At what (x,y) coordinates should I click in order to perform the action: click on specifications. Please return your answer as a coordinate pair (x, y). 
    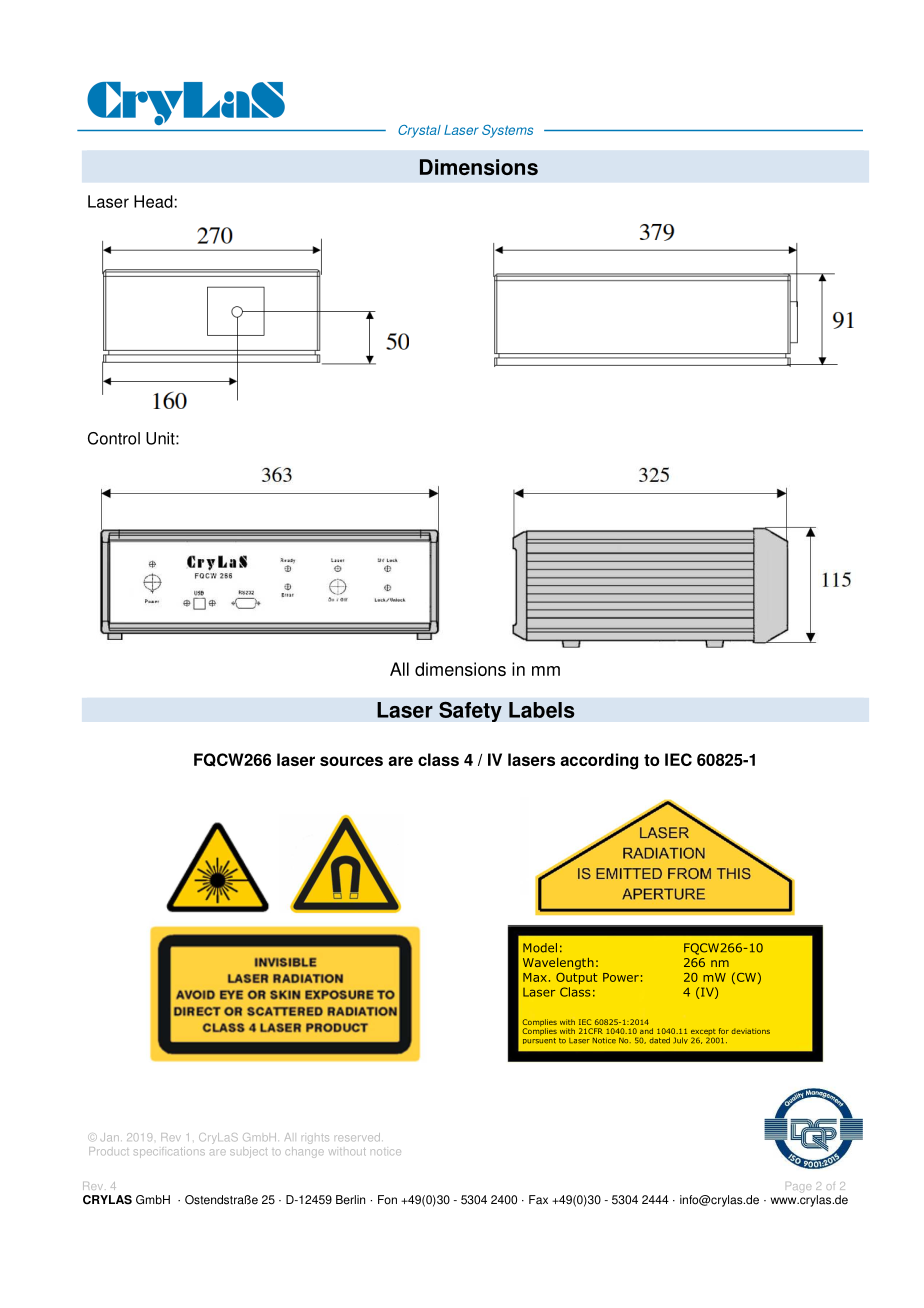
    Looking at the image, I should click on (169, 1152).
